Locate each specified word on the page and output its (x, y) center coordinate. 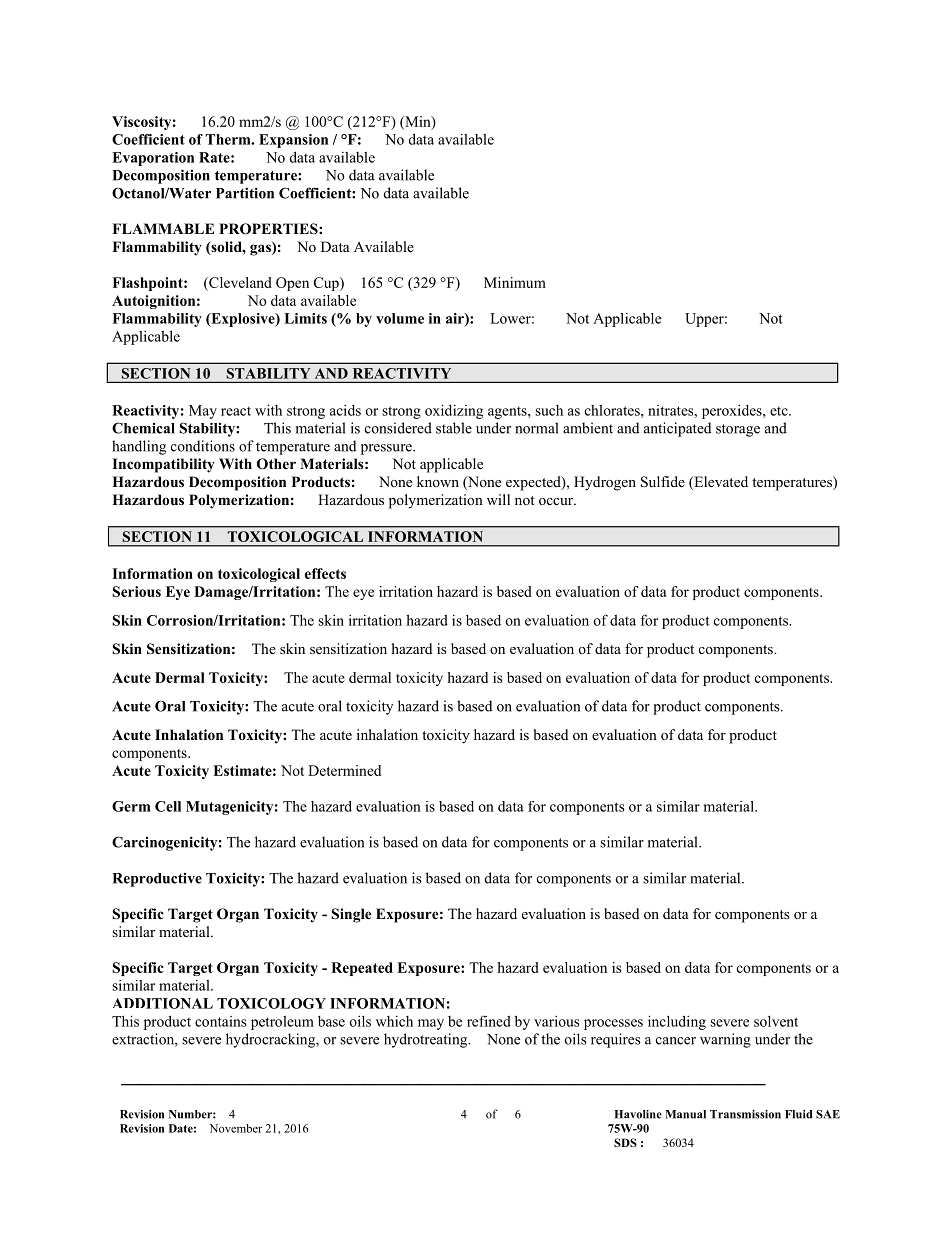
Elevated (720, 483)
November (236, 1128)
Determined (344, 770)
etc (780, 411)
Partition (245, 193)
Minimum (515, 282)
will (498, 499)
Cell (168, 806)
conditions (203, 446)
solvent (776, 1021)
